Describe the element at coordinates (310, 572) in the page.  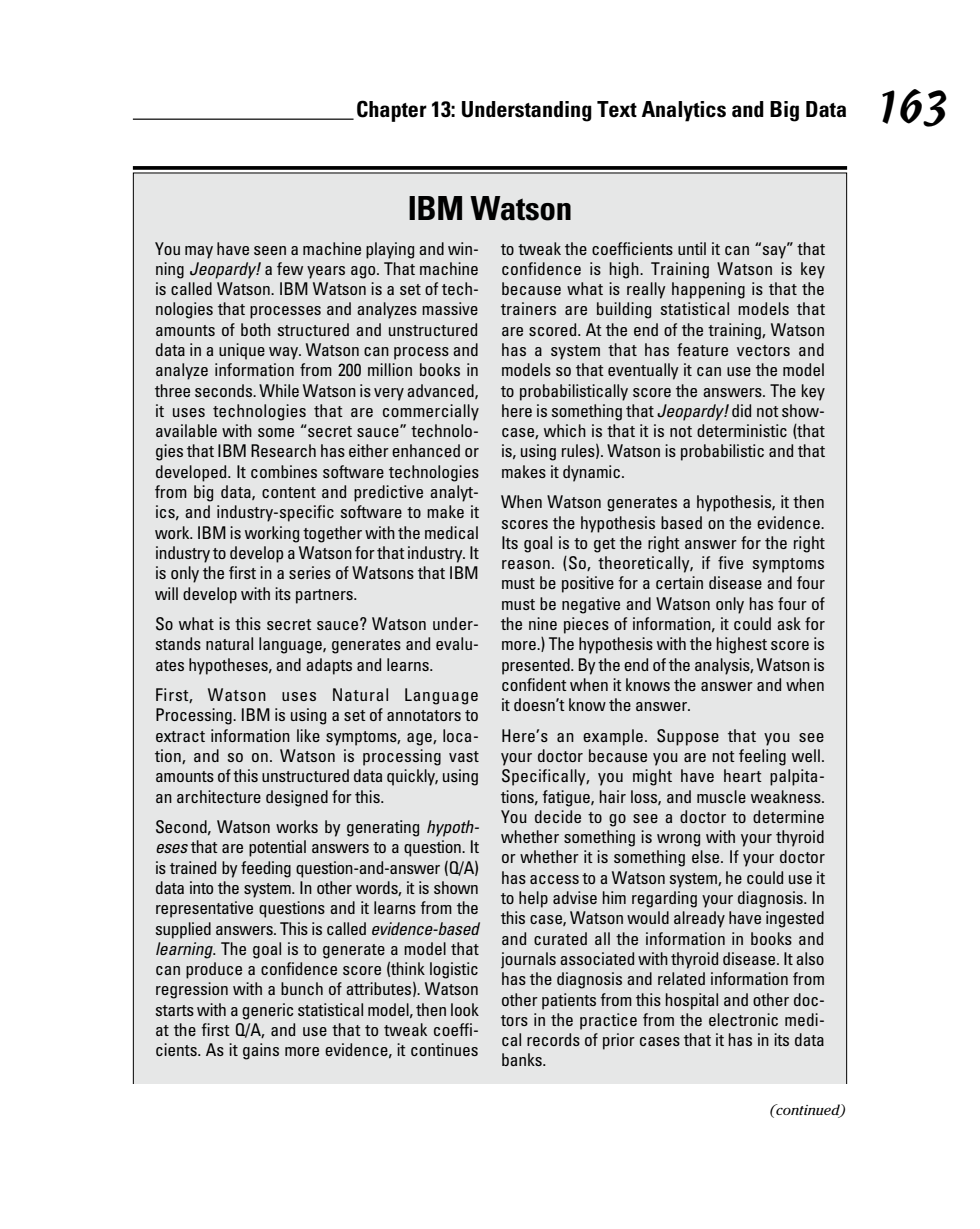
I see `series` at that location.
